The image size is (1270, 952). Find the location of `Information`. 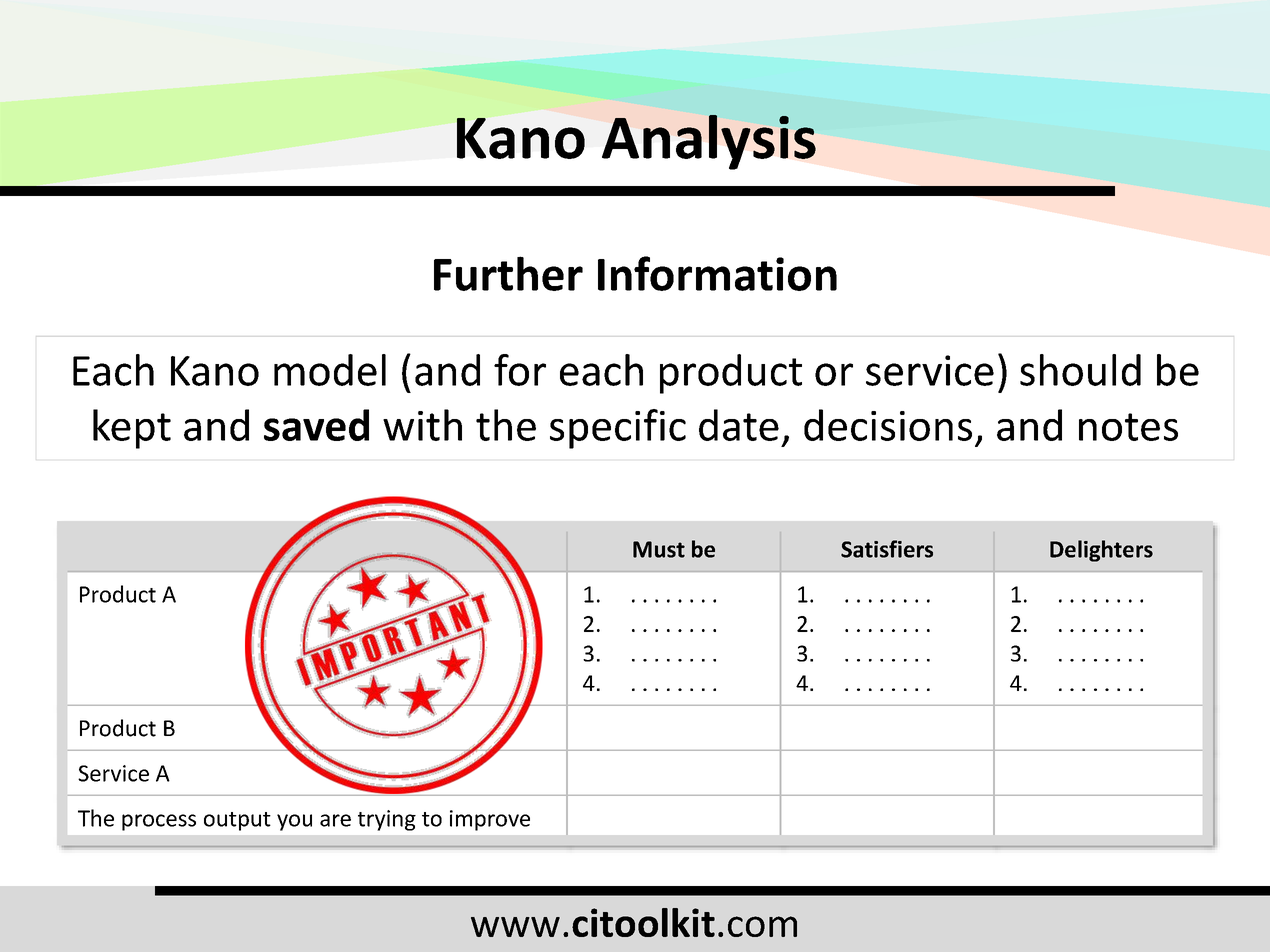

Information is located at coordinates (717, 273).
